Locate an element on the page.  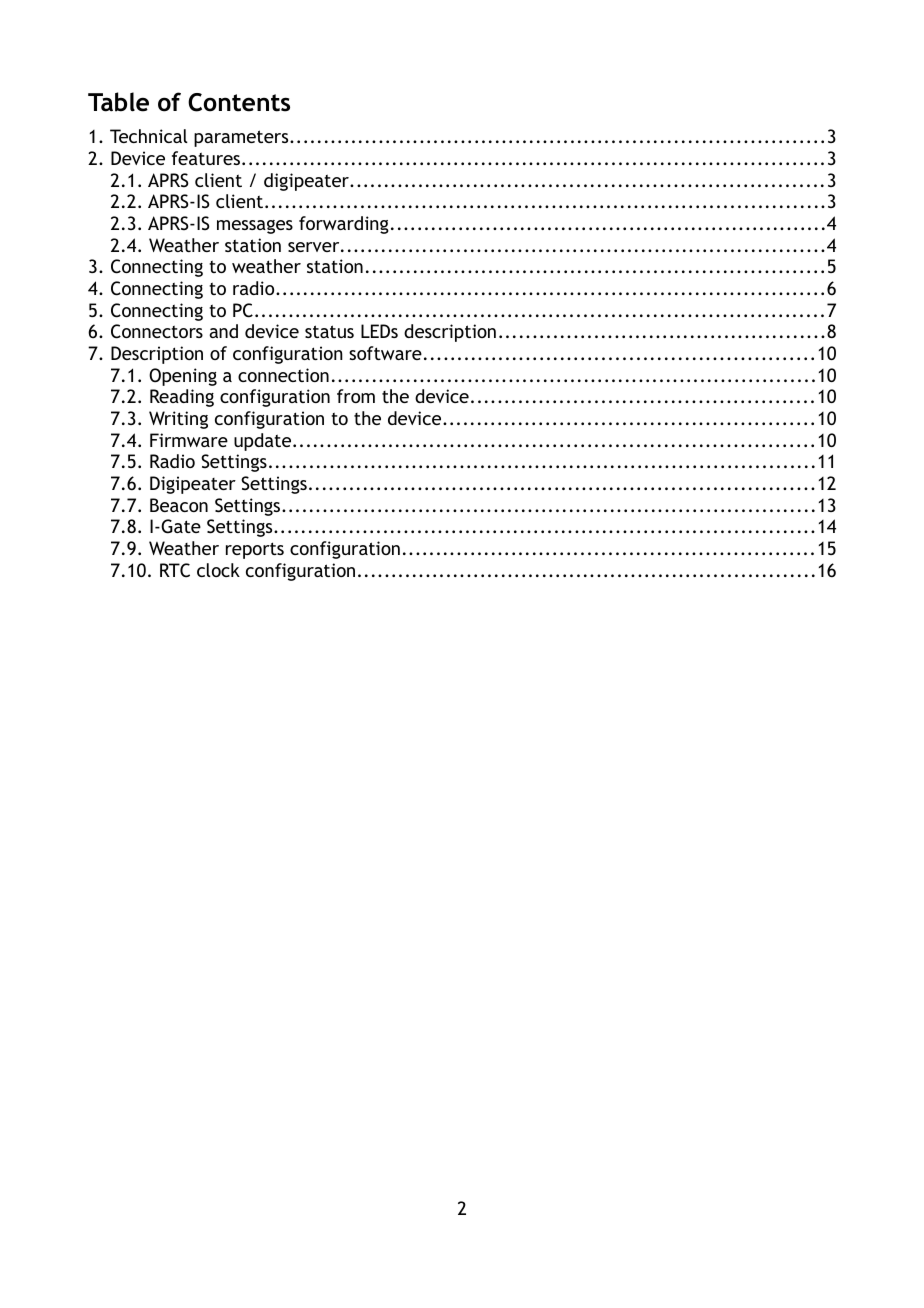
messages is located at coordinates (255, 227).
